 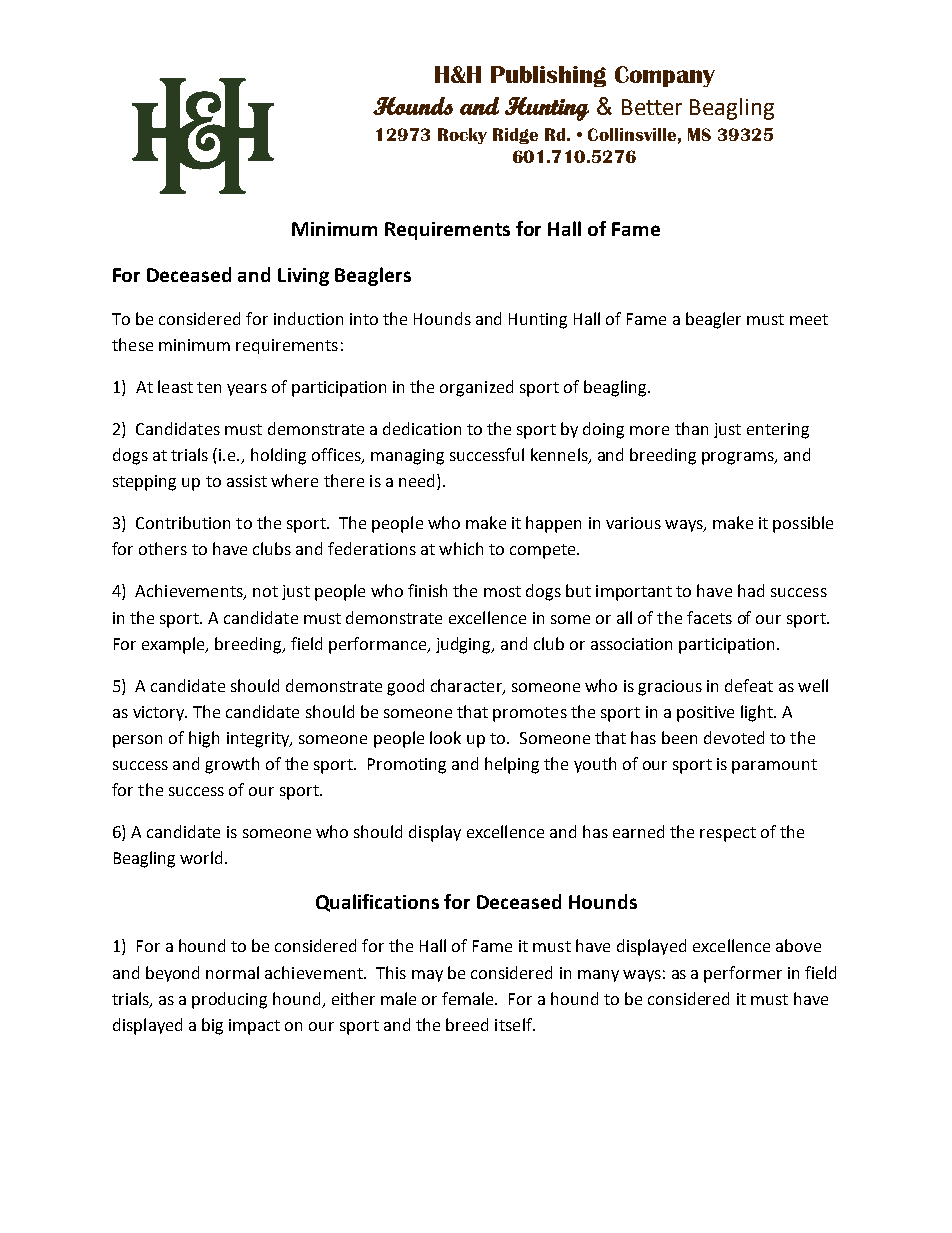 What do you see at coordinates (515, 136) in the page?
I see `Ridge` at bounding box center [515, 136].
